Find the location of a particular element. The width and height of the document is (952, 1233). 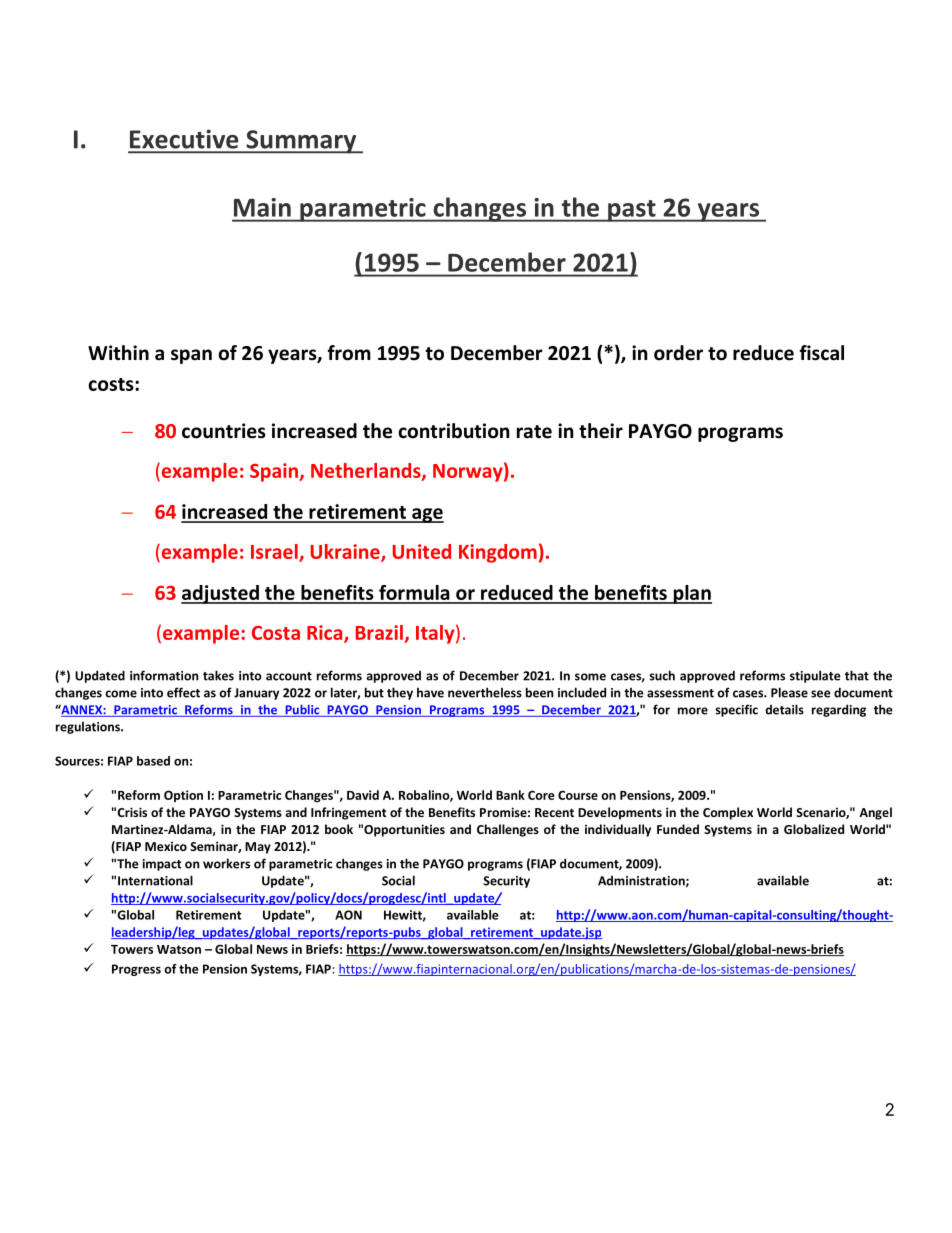

Progress is located at coordinates (136, 970).
